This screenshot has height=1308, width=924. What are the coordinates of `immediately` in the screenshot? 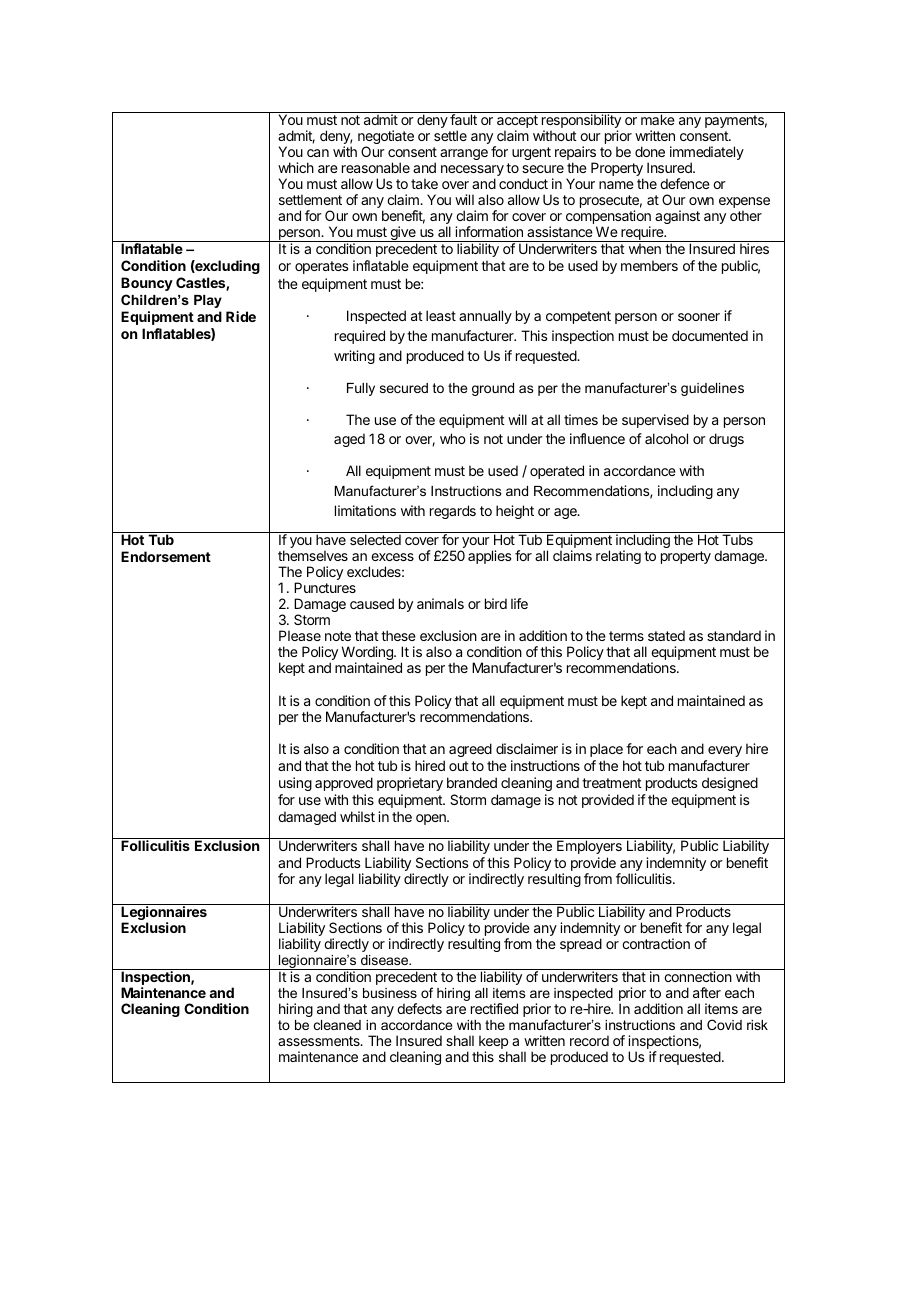 It's located at (707, 154).
